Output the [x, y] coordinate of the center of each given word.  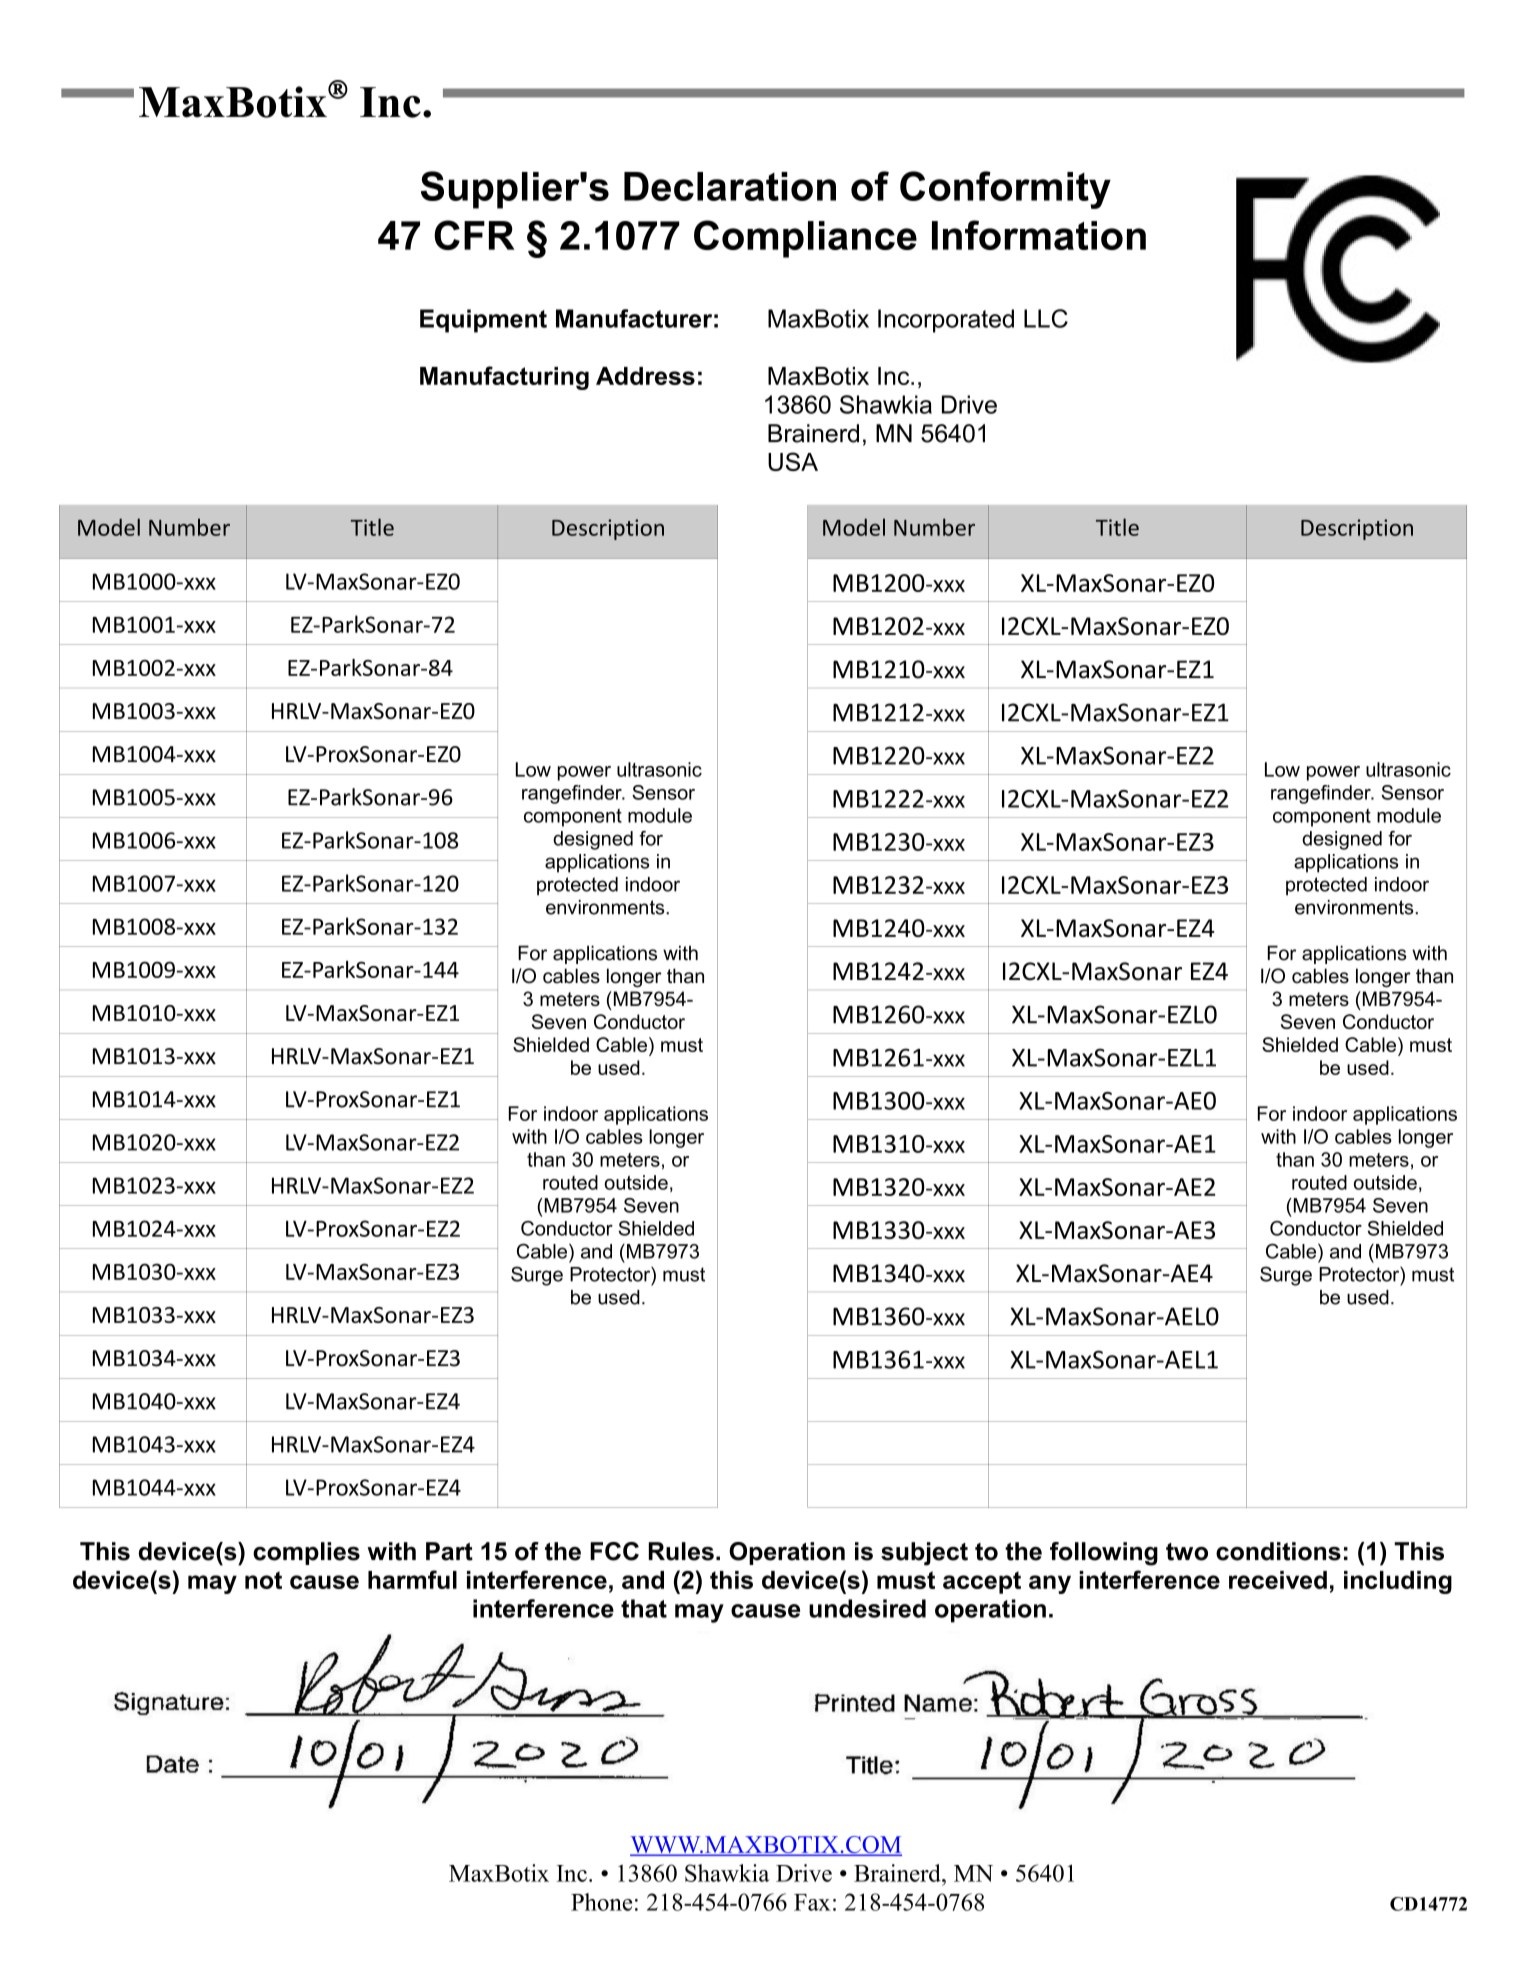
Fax [812, 1902]
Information [1039, 235]
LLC [1046, 318]
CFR [474, 235]
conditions [1278, 1551]
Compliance [805, 239]
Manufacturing [504, 378]
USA [793, 461]
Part [449, 1551]
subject [924, 1554]
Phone [601, 1902]
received [1278, 1580]
